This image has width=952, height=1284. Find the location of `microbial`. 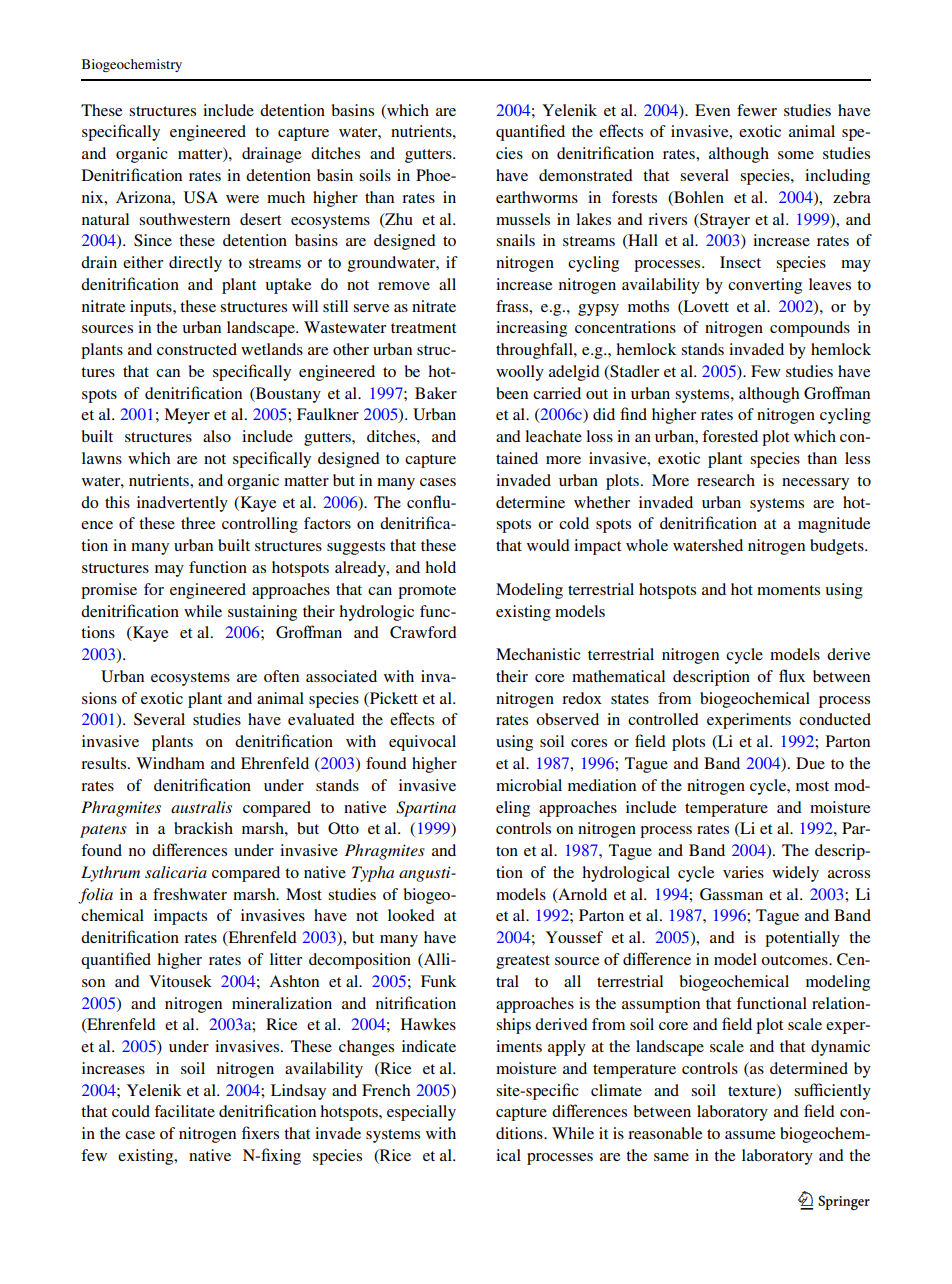

microbial is located at coordinates (529, 785).
